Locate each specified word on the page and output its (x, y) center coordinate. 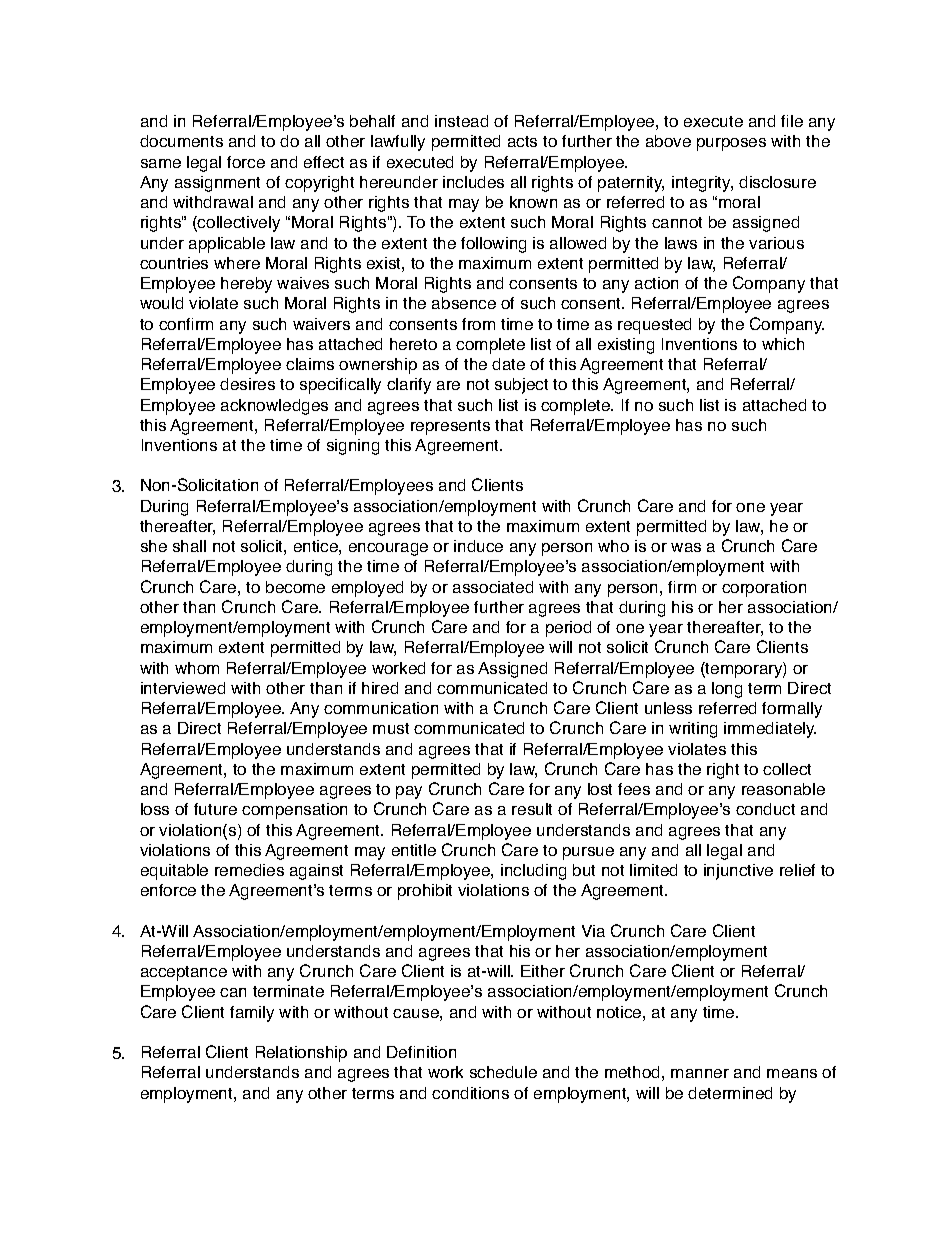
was (686, 547)
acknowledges (274, 407)
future (215, 809)
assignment (217, 184)
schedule (503, 1072)
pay (409, 792)
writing (693, 730)
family (252, 1014)
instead (461, 121)
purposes (731, 144)
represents (450, 427)
